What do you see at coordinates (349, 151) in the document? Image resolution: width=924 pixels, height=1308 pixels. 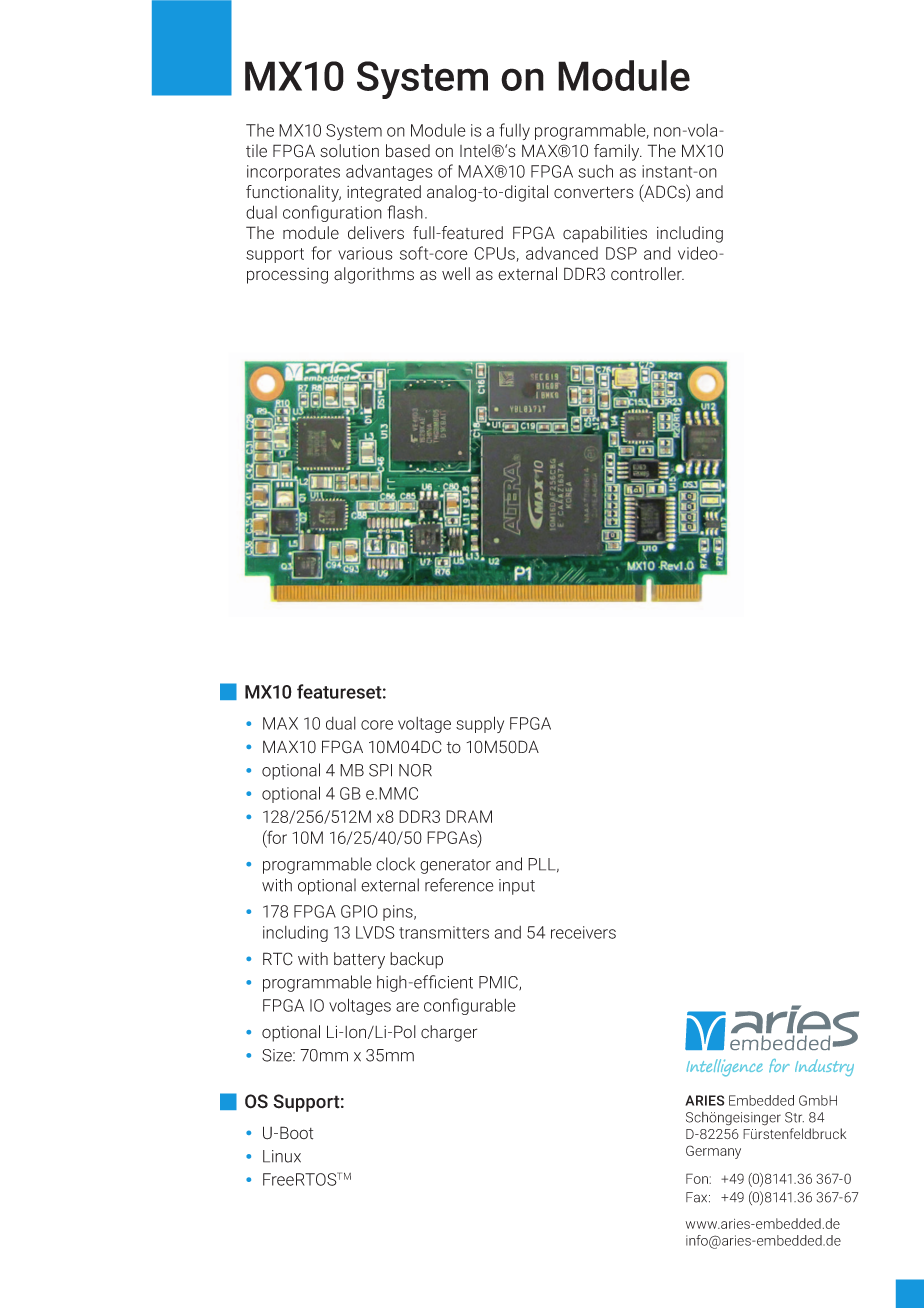 I see `solution` at bounding box center [349, 151].
